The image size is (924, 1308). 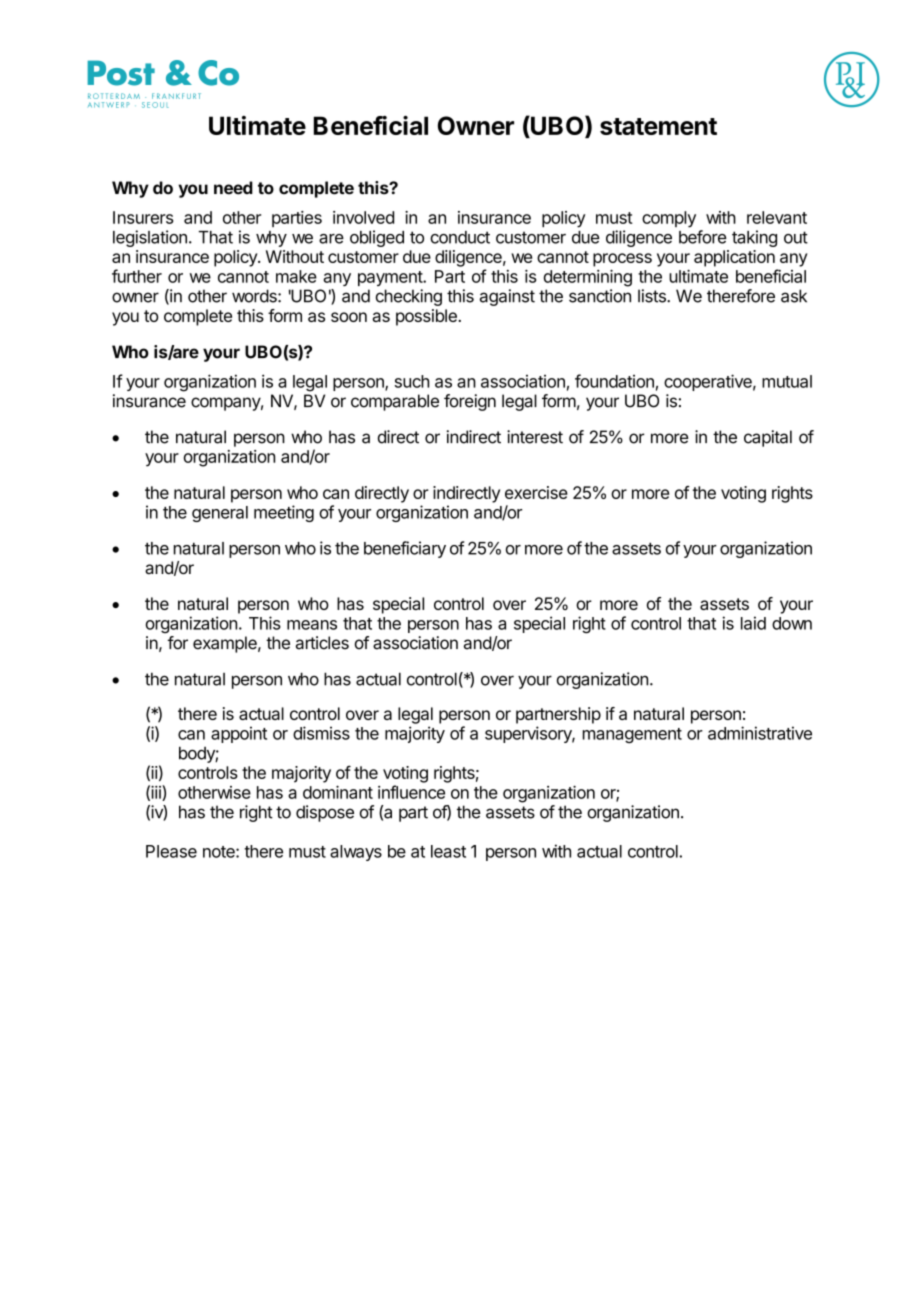 What do you see at coordinates (171, 851) in the image?
I see `Please` at bounding box center [171, 851].
